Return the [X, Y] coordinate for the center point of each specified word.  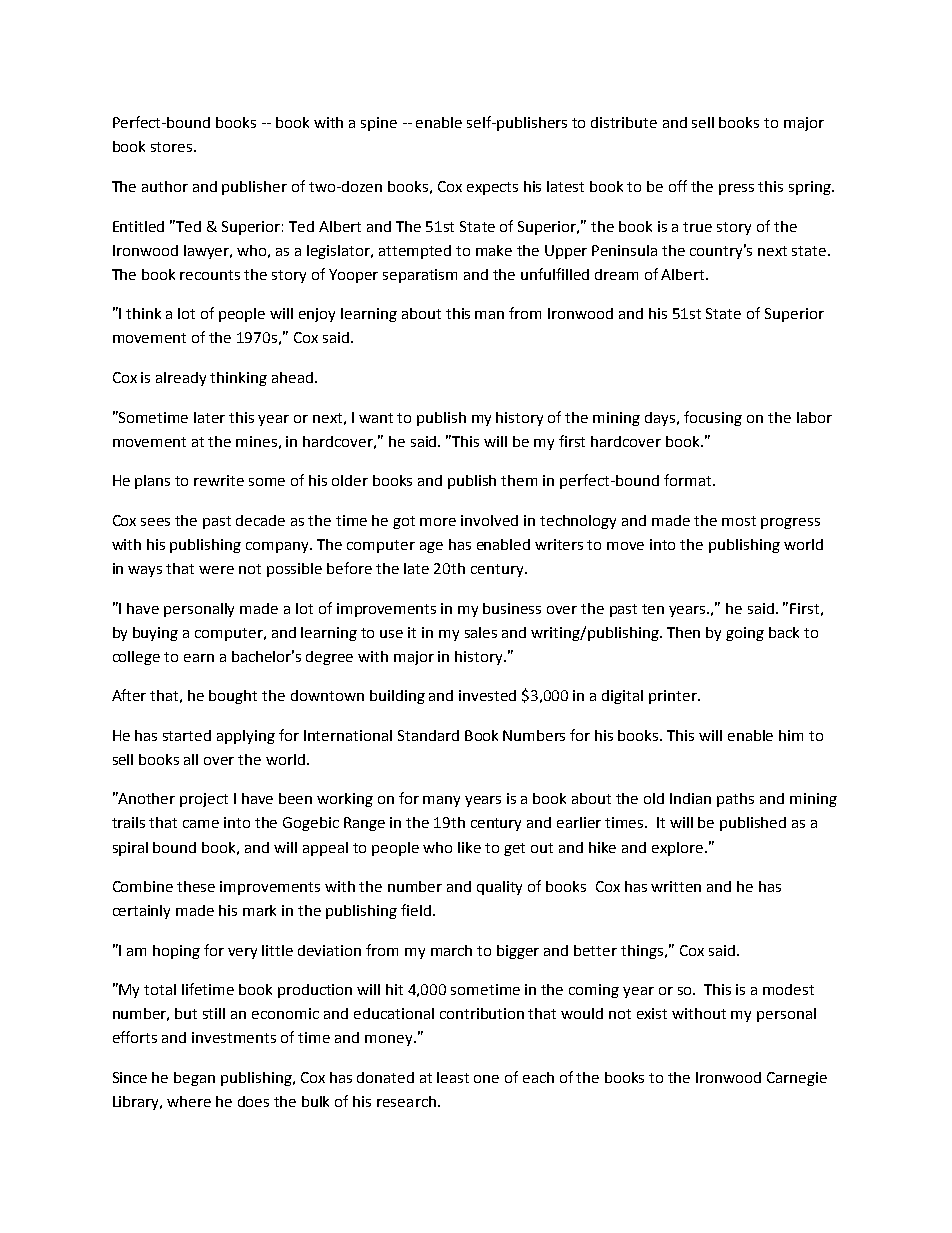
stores [173, 147]
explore [679, 849]
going [745, 634]
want [376, 418]
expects [492, 188]
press [736, 189]
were [216, 570]
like [469, 847]
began [194, 1079]
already [181, 379]
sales [481, 632]
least [453, 1077]
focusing [713, 418]
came [201, 824]
